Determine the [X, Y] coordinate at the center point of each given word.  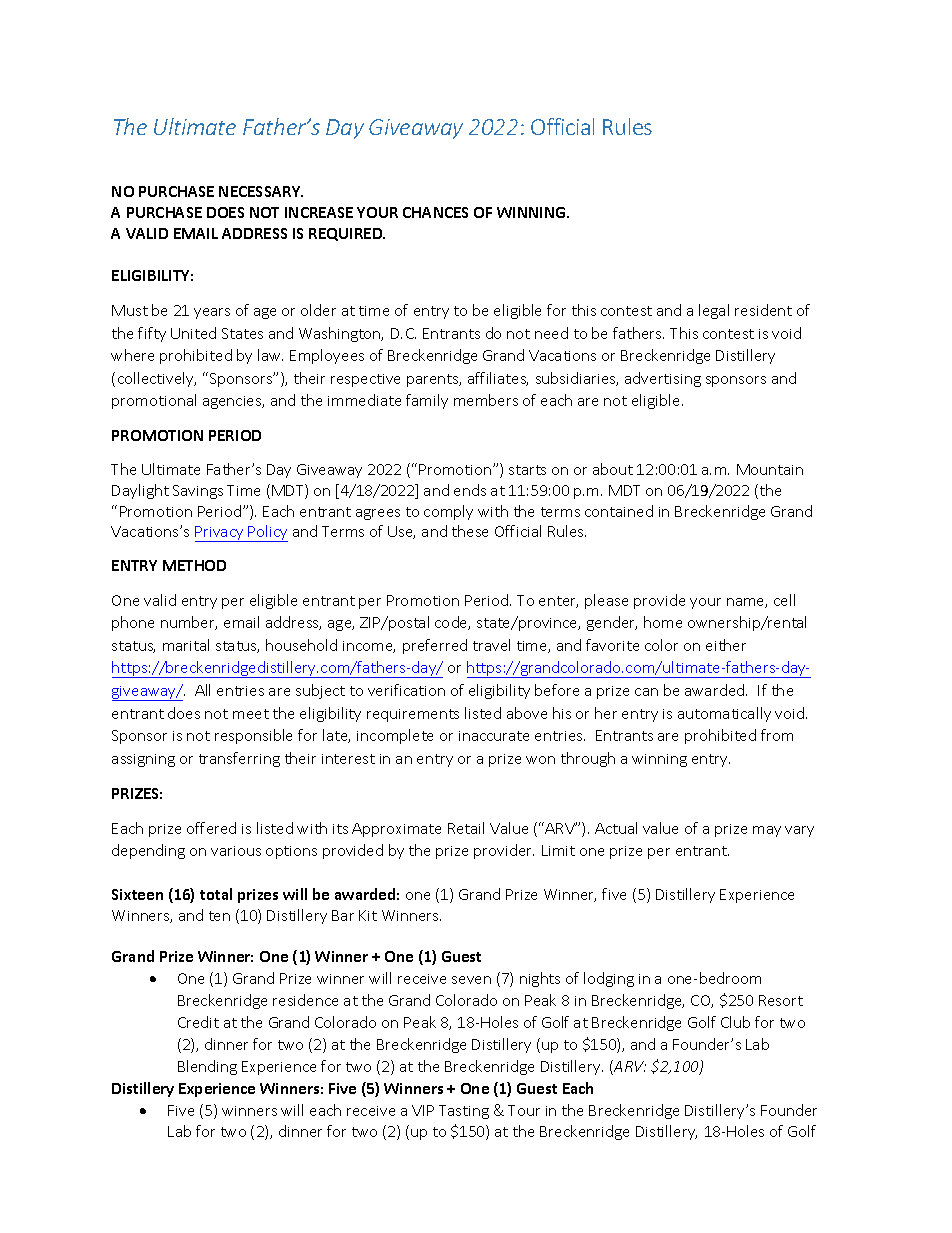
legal [714, 311]
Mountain [770, 469]
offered [211, 828]
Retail [466, 828]
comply [448, 512]
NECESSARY [261, 191]
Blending [207, 1067]
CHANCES [435, 212]
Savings [198, 492]
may [767, 831]
